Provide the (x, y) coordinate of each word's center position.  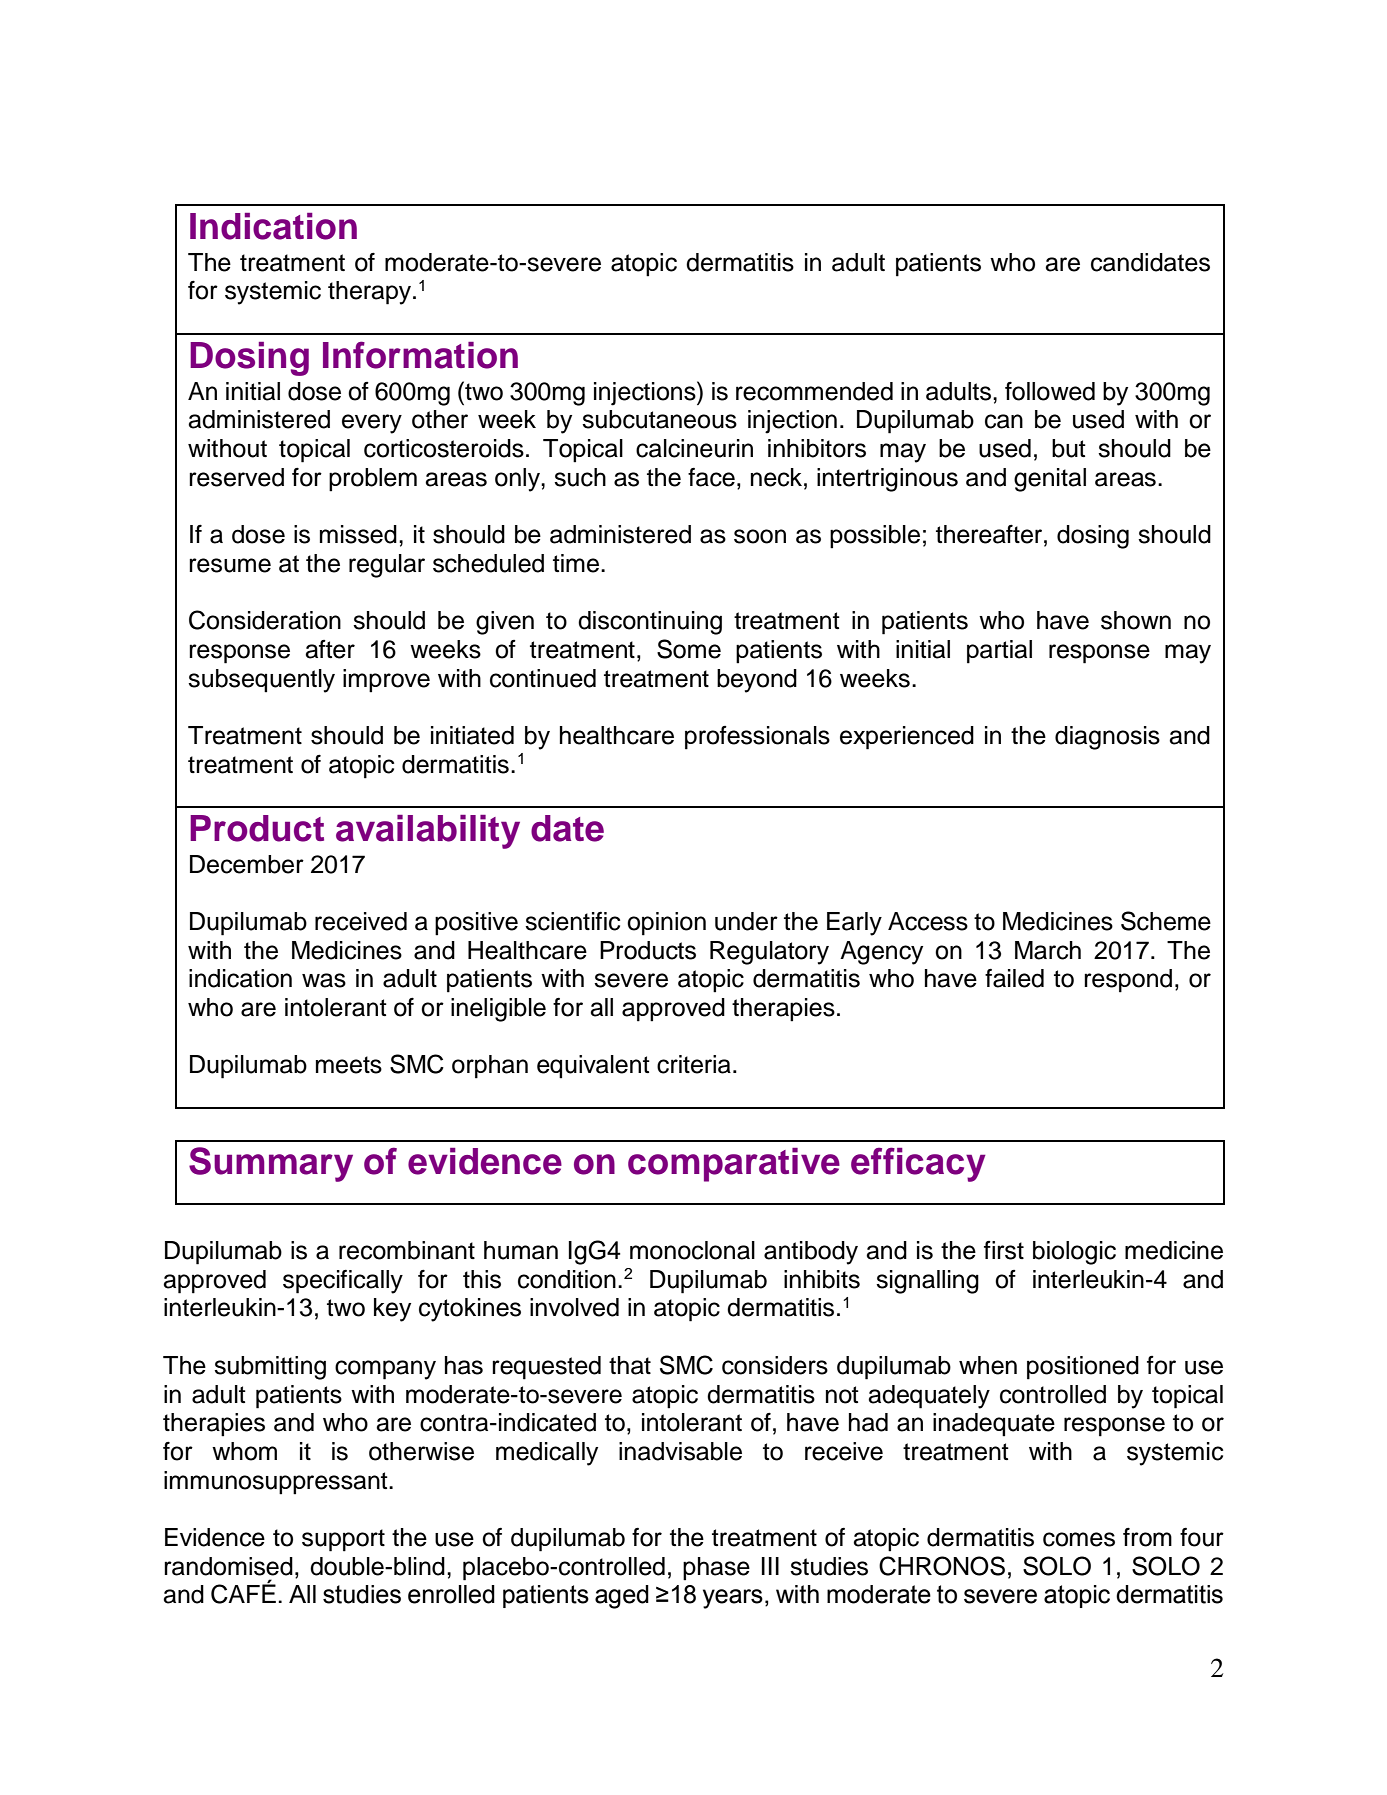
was (324, 980)
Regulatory (769, 953)
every (372, 424)
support (343, 1540)
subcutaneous (659, 419)
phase (716, 1569)
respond (1128, 981)
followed (1050, 391)
